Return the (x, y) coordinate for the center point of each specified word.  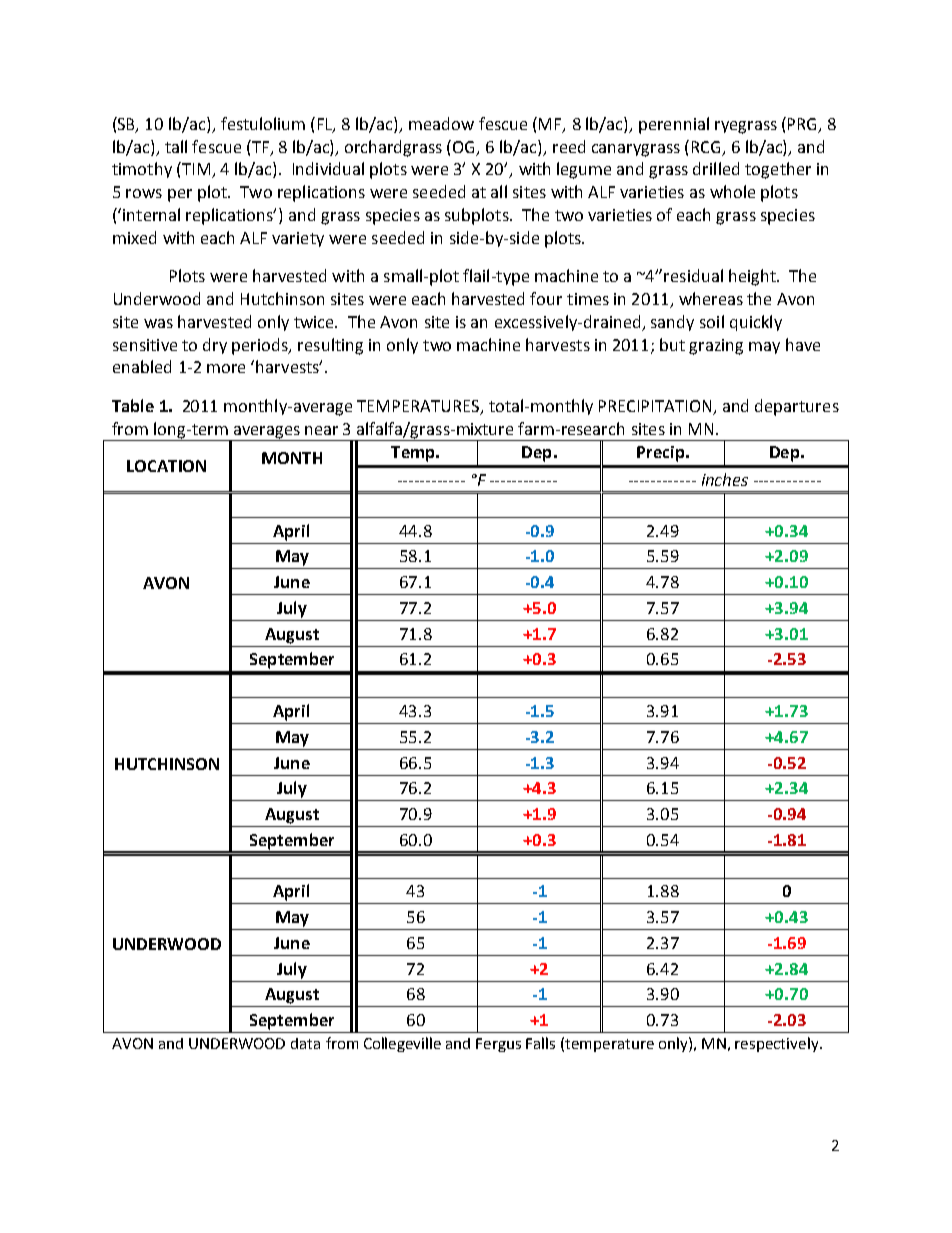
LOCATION (166, 466)
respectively (778, 1044)
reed (569, 146)
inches (725, 479)
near (321, 430)
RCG (708, 148)
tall (176, 146)
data (305, 1043)
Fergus (498, 1045)
